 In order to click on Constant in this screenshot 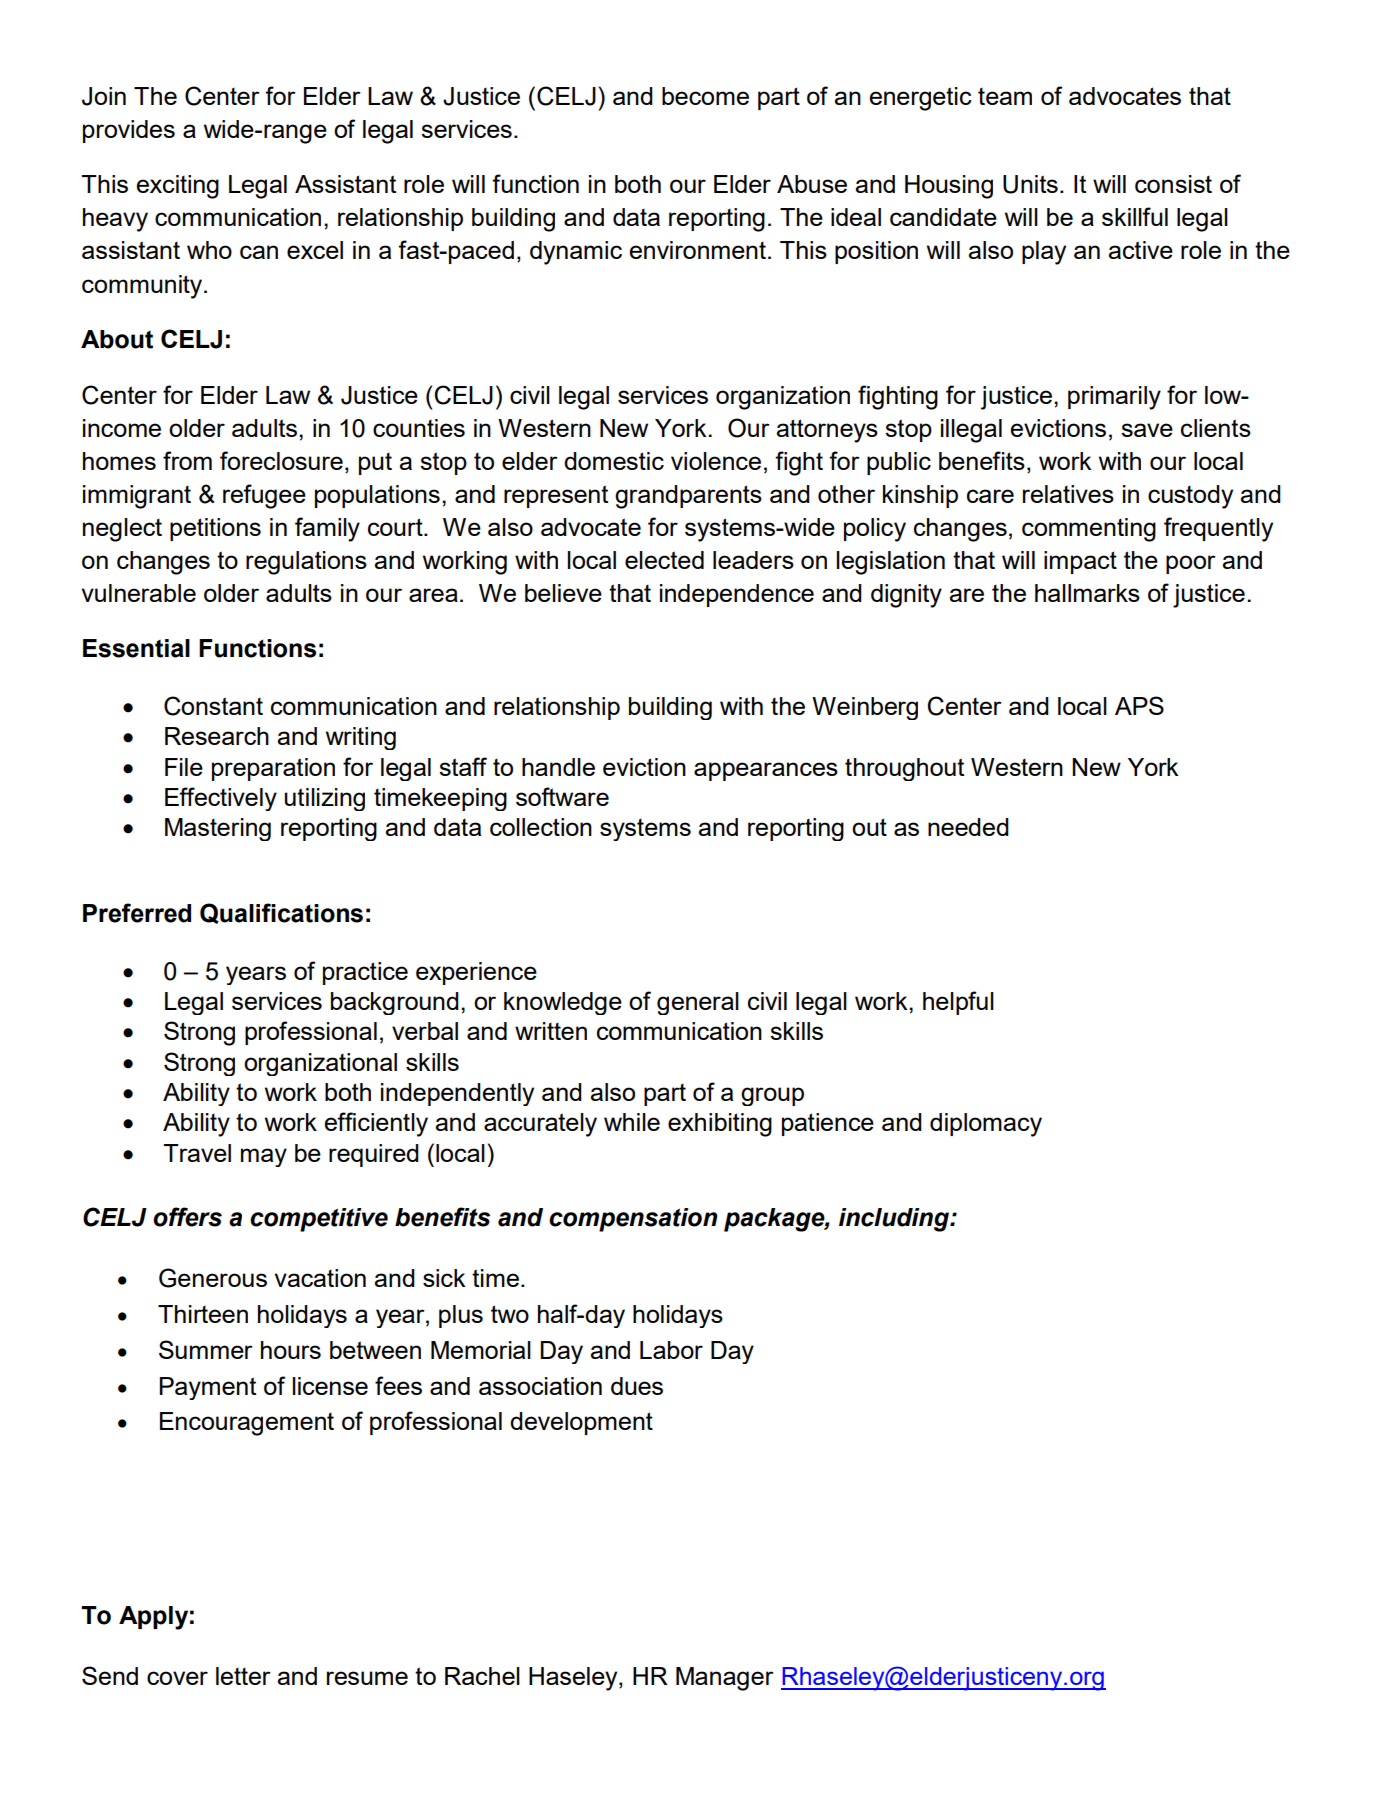, I will do `click(213, 706)`.
